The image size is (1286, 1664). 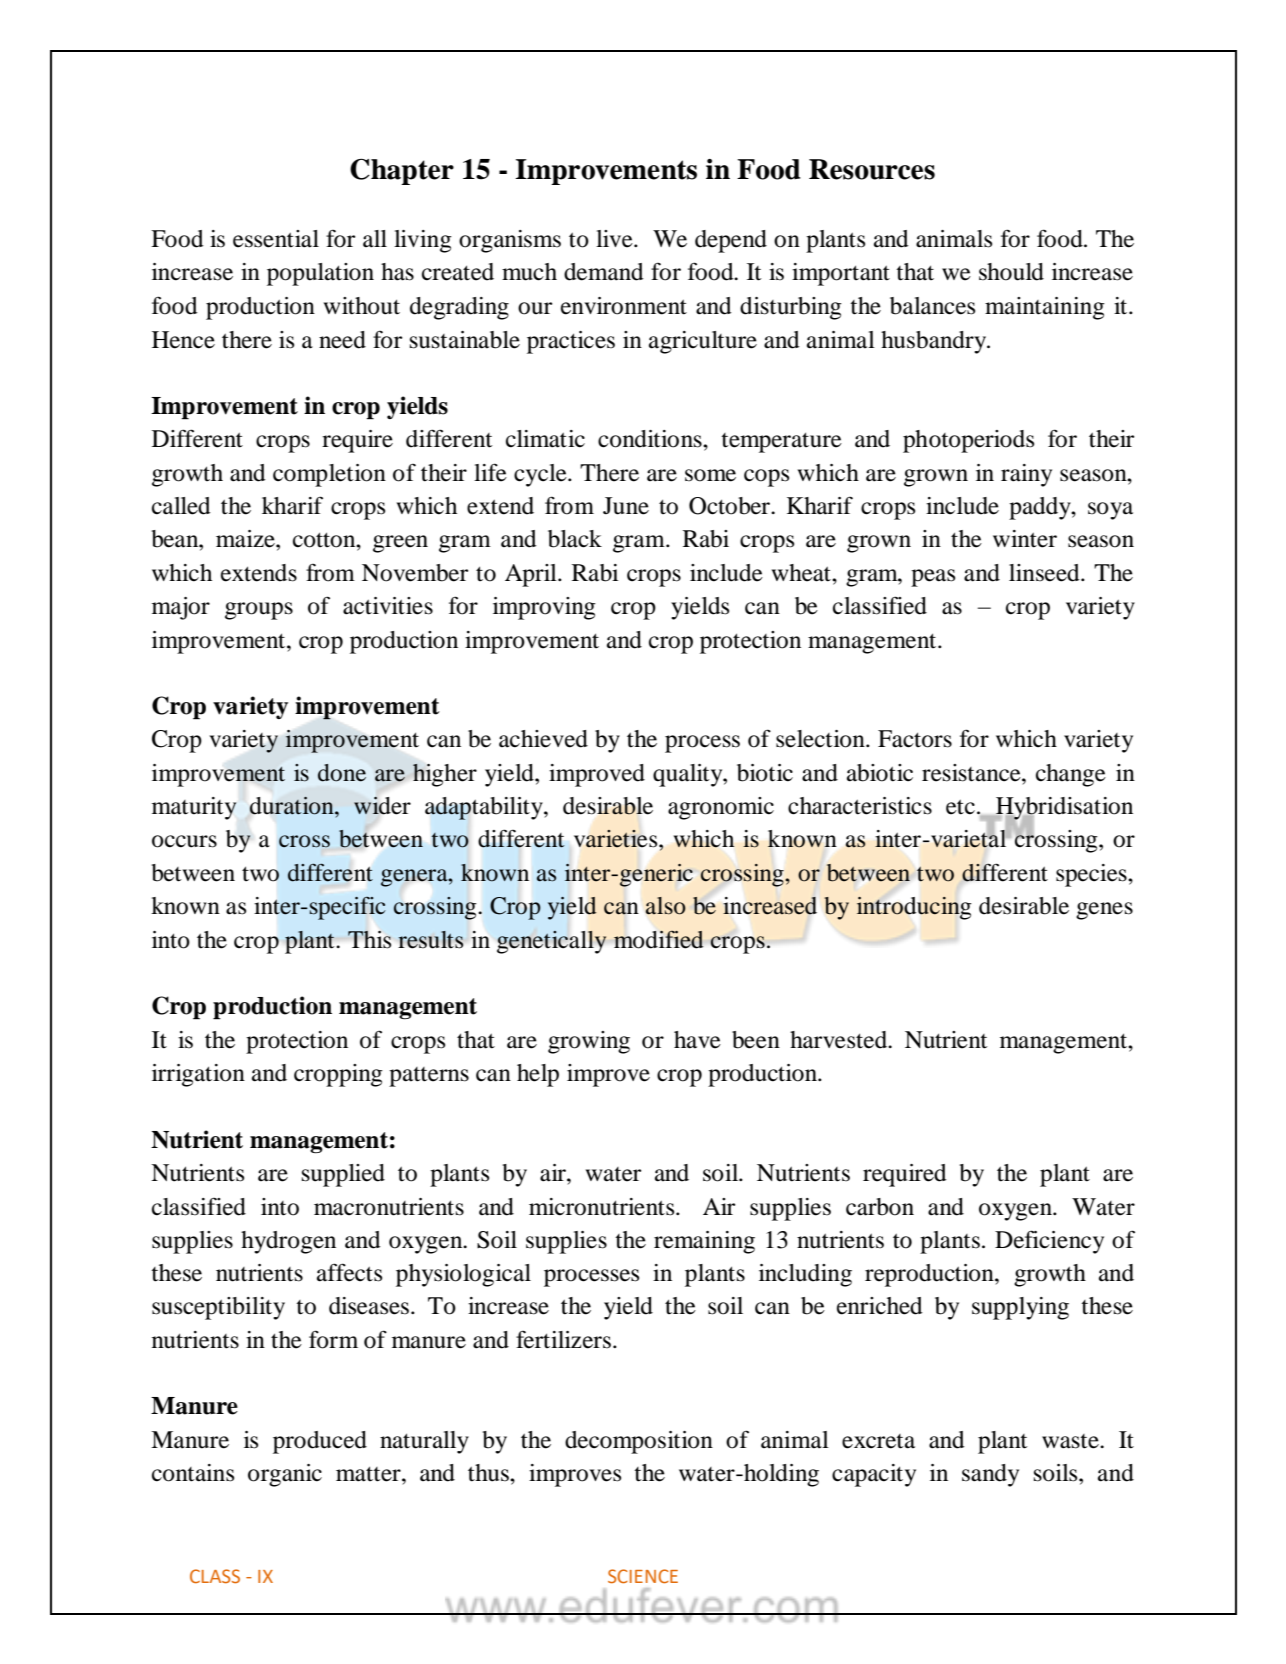 I want to click on sandy, so click(x=990, y=1475).
